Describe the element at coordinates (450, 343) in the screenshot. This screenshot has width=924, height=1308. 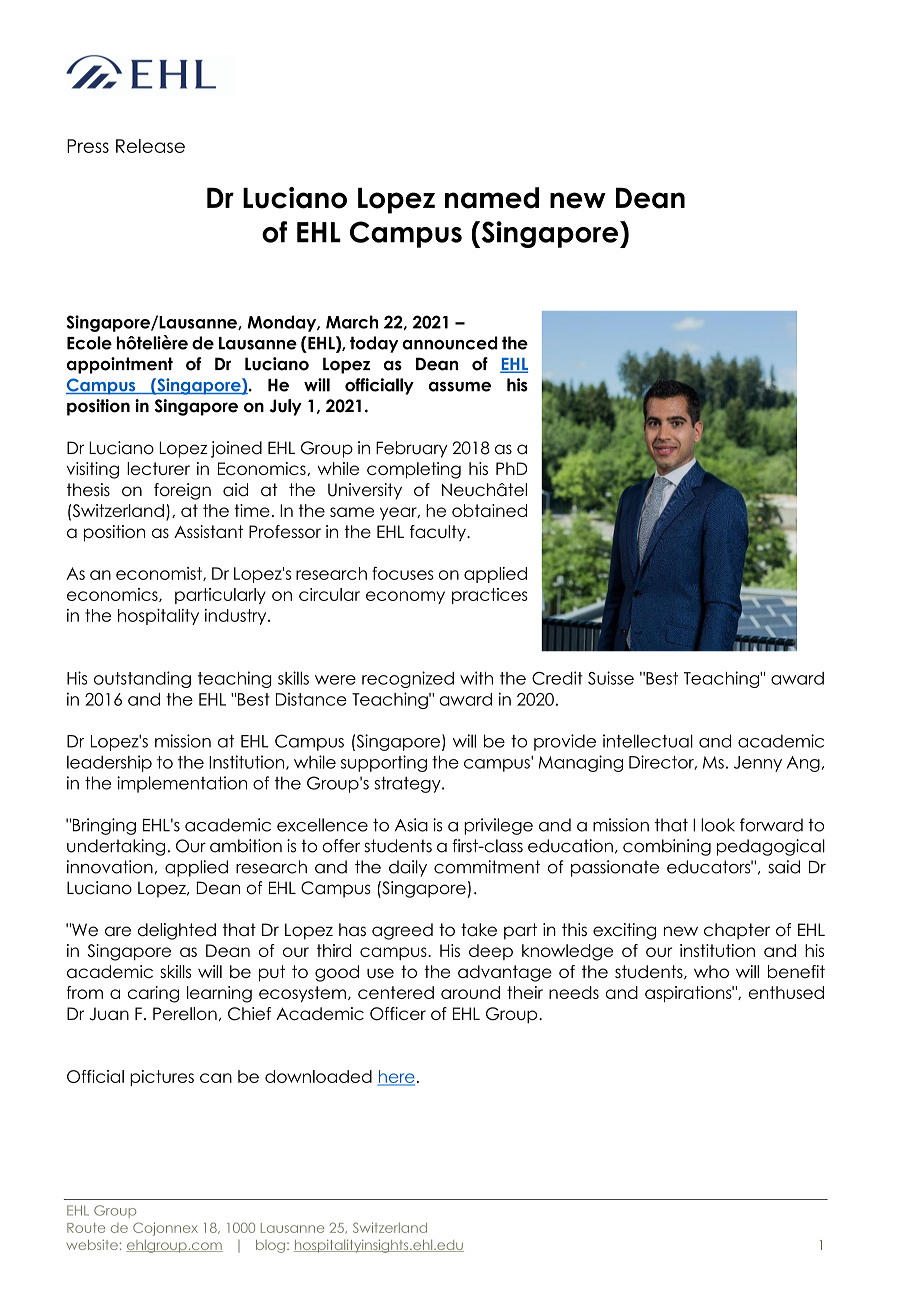
I see `announced` at that location.
